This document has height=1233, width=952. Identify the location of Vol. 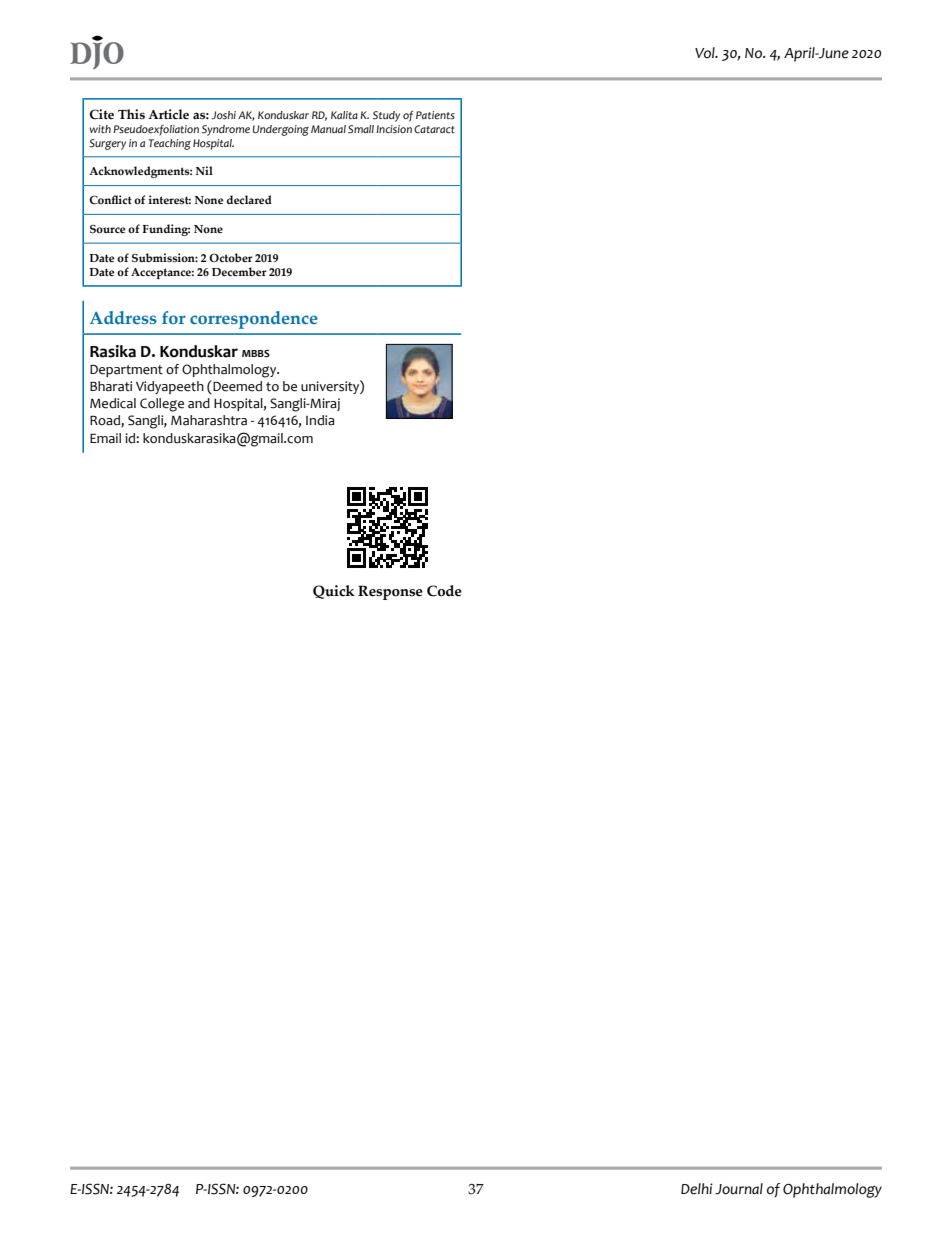
(706, 53).
